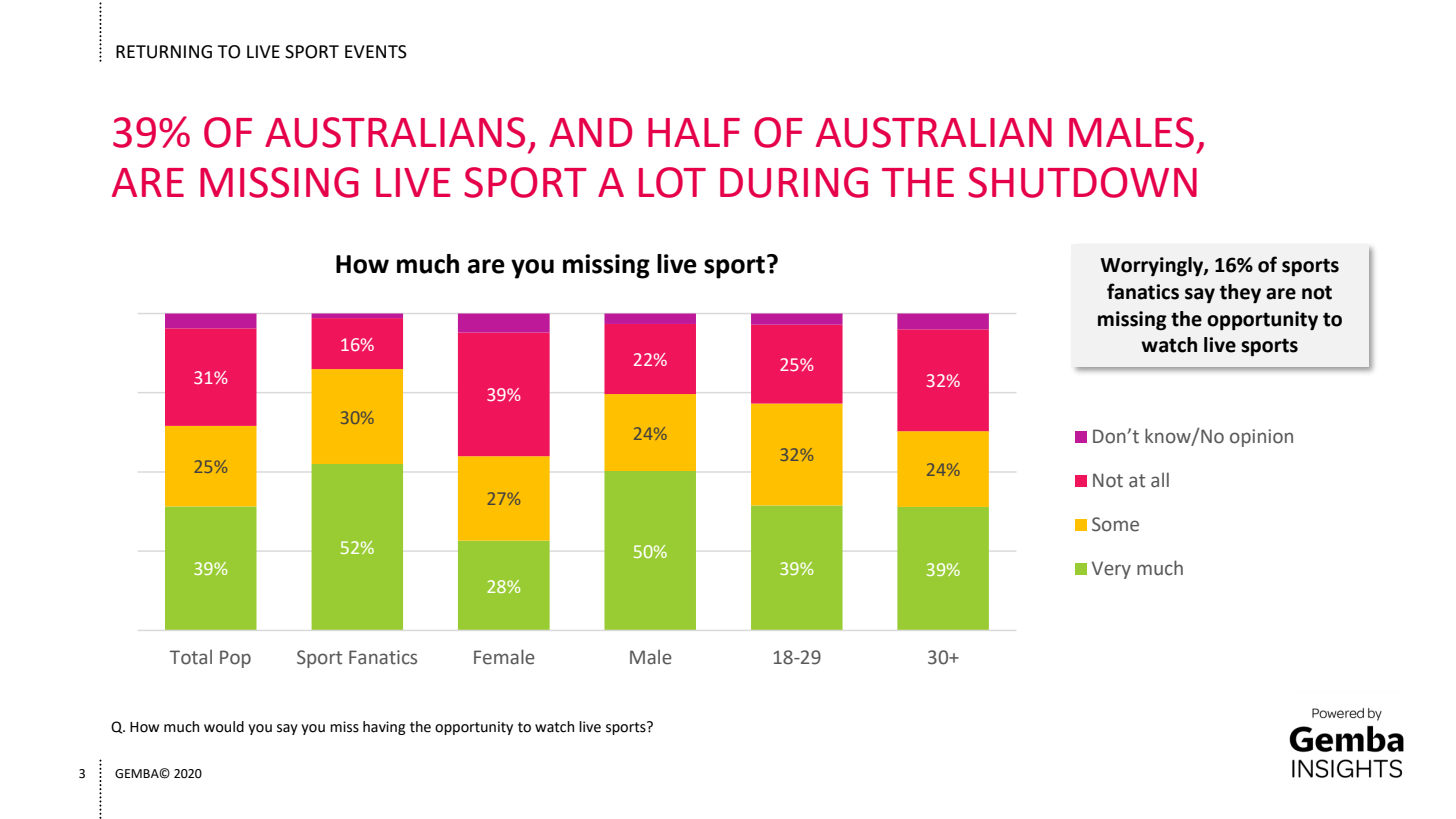 This page has width=1456, height=819. Describe the element at coordinates (1082, 182) in the page. I see `SHUTDOWN` at that location.
